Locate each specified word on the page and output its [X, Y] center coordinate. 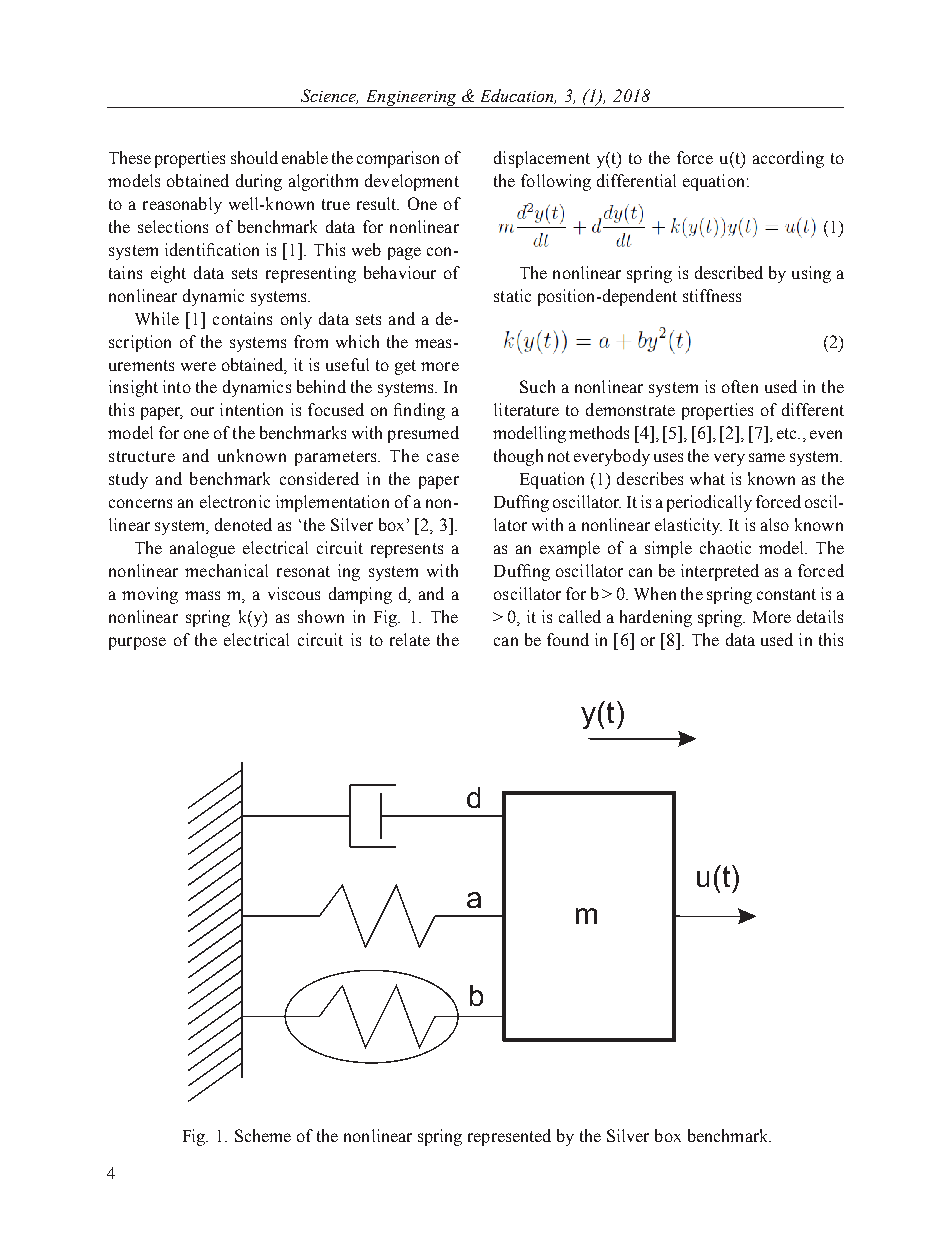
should [254, 157]
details [820, 616]
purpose [137, 643]
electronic [235, 501]
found [568, 639]
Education [518, 96]
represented [509, 1137]
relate [410, 639]
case [443, 457]
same [767, 457]
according [788, 159]
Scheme [263, 1135]
